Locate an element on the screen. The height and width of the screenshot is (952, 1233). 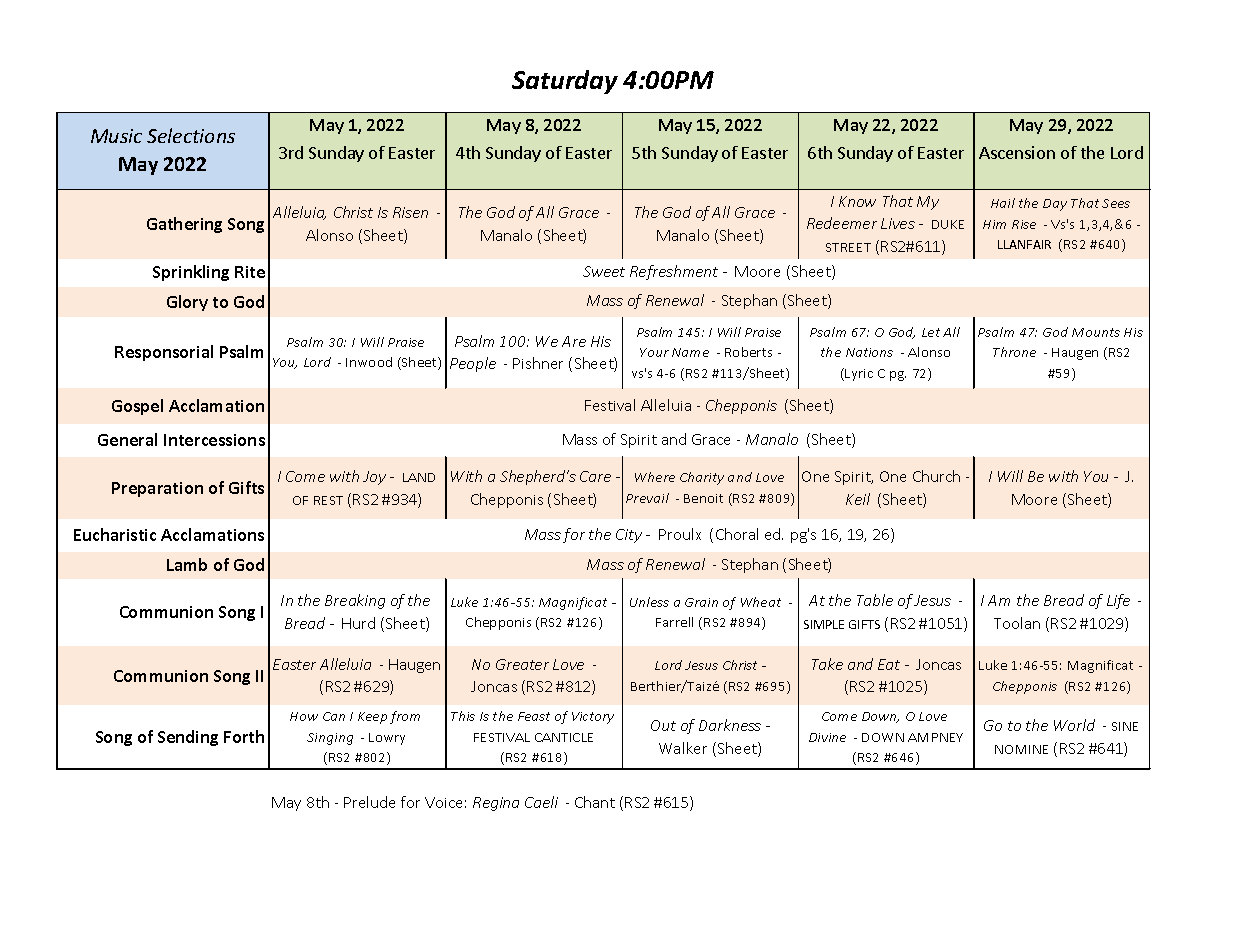
Forth is located at coordinates (244, 736).
